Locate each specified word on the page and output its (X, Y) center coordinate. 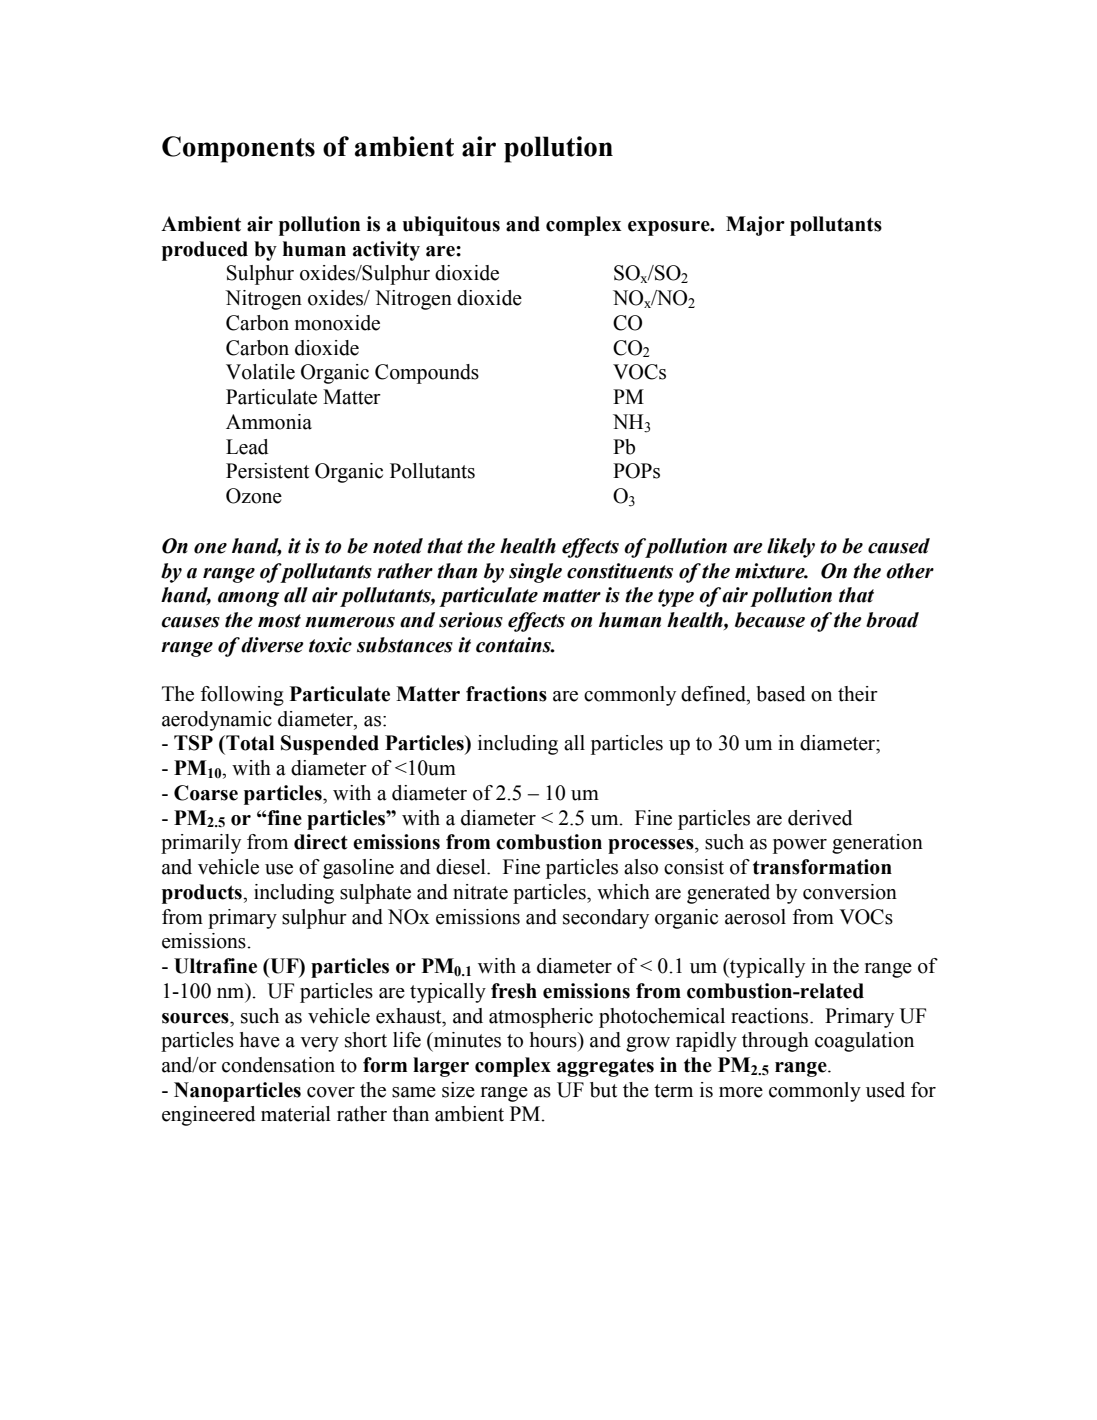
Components (238, 149)
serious (471, 620)
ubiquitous (451, 226)
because (770, 620)
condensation (278, 1065)
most (279, 621)
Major (755, 226)
